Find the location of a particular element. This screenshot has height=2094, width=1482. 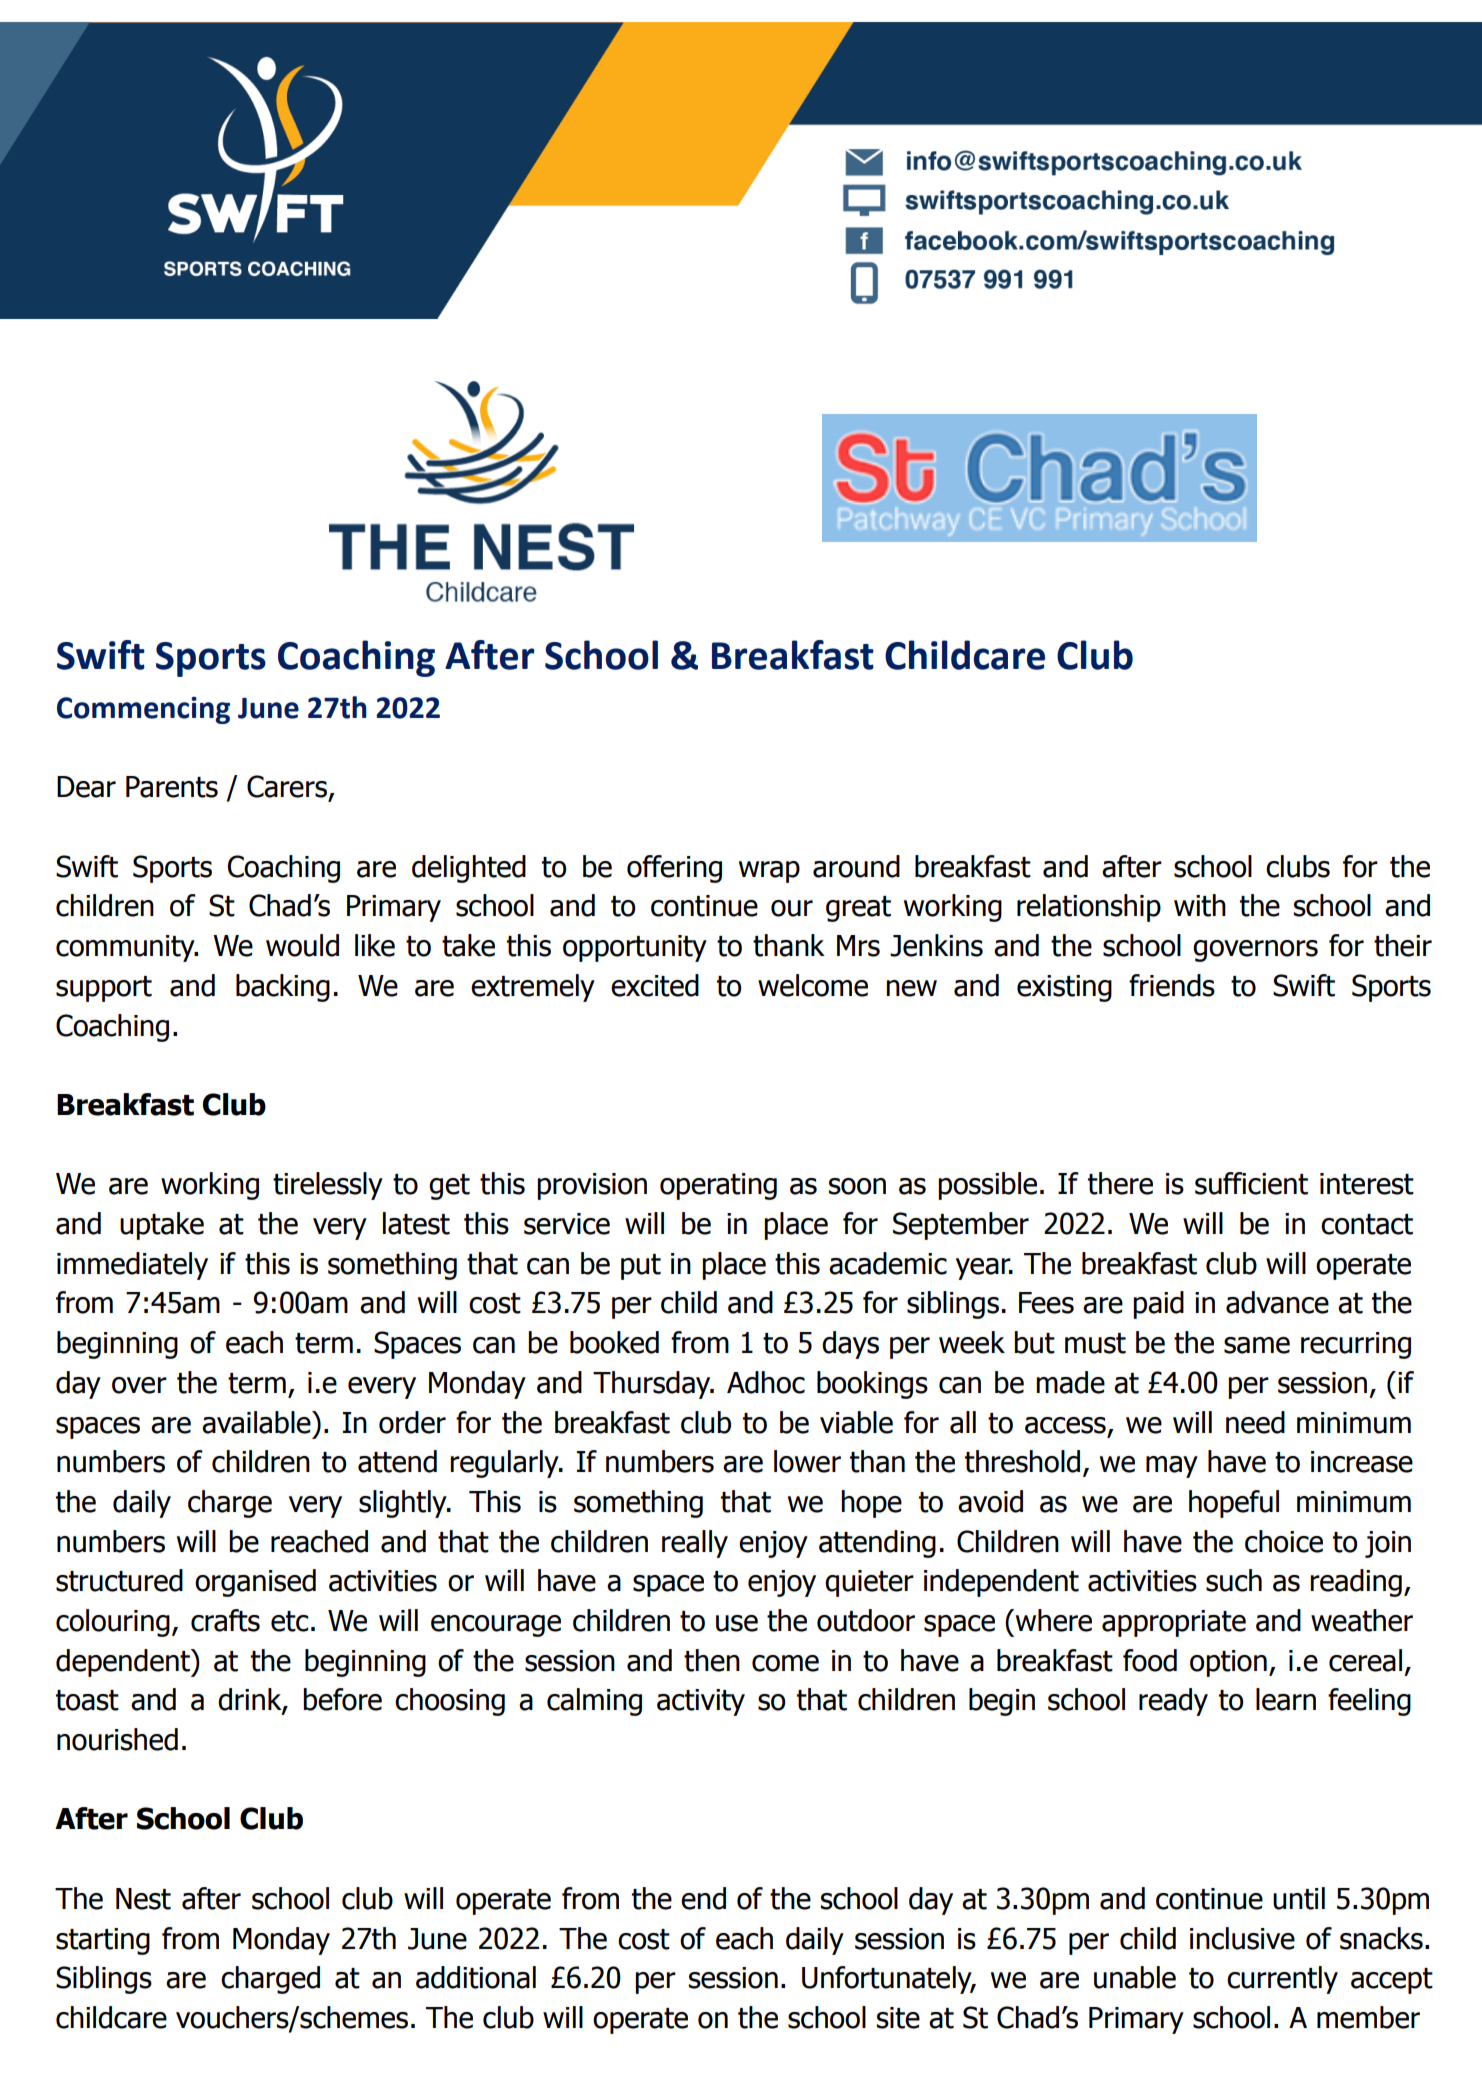

Adhoc is located at coordinates (766, 1382).
